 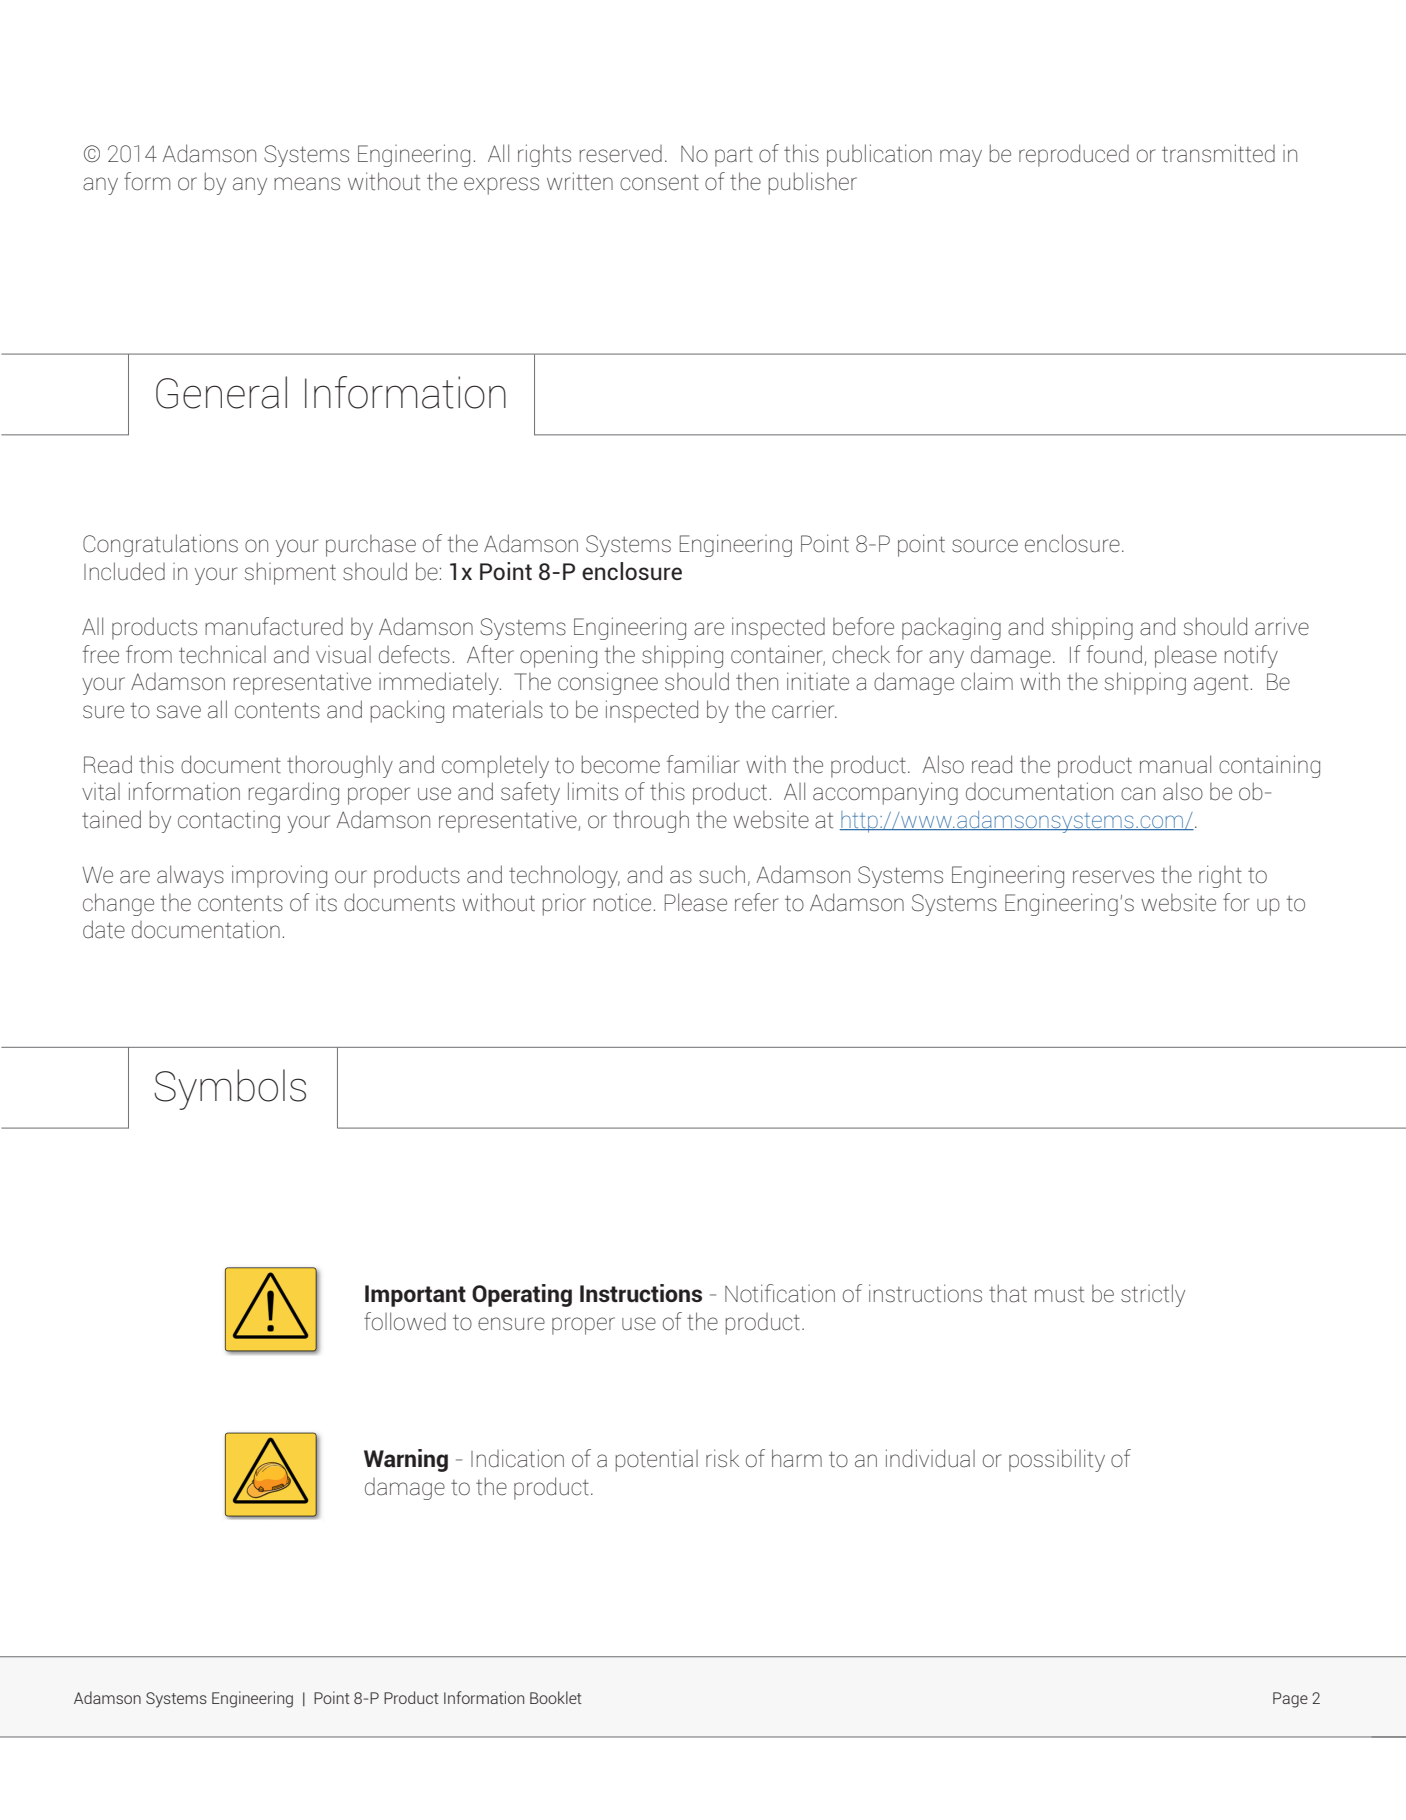 I want to click on followed, so click(x=405, y=1321).
